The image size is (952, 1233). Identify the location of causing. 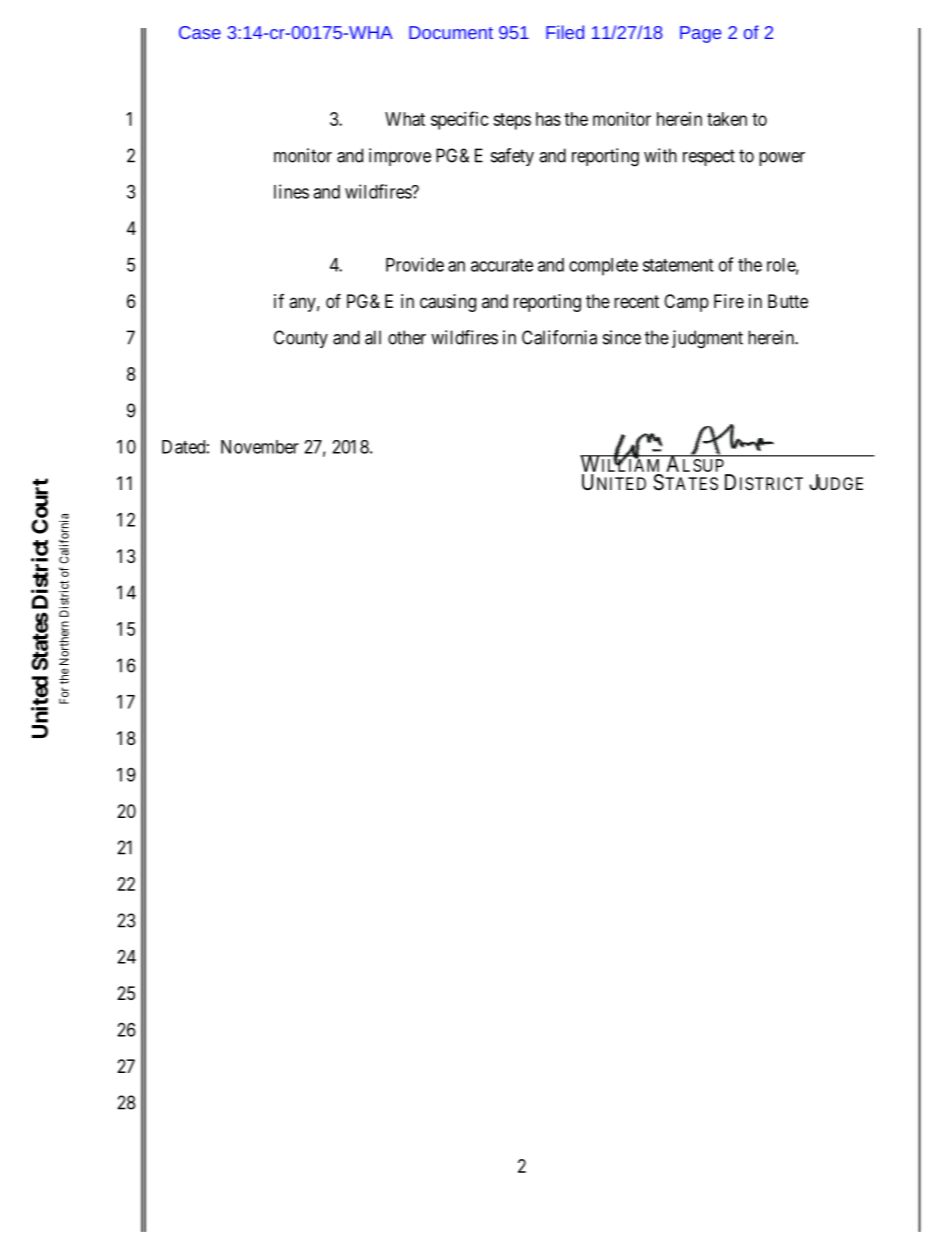
(448, 303).
